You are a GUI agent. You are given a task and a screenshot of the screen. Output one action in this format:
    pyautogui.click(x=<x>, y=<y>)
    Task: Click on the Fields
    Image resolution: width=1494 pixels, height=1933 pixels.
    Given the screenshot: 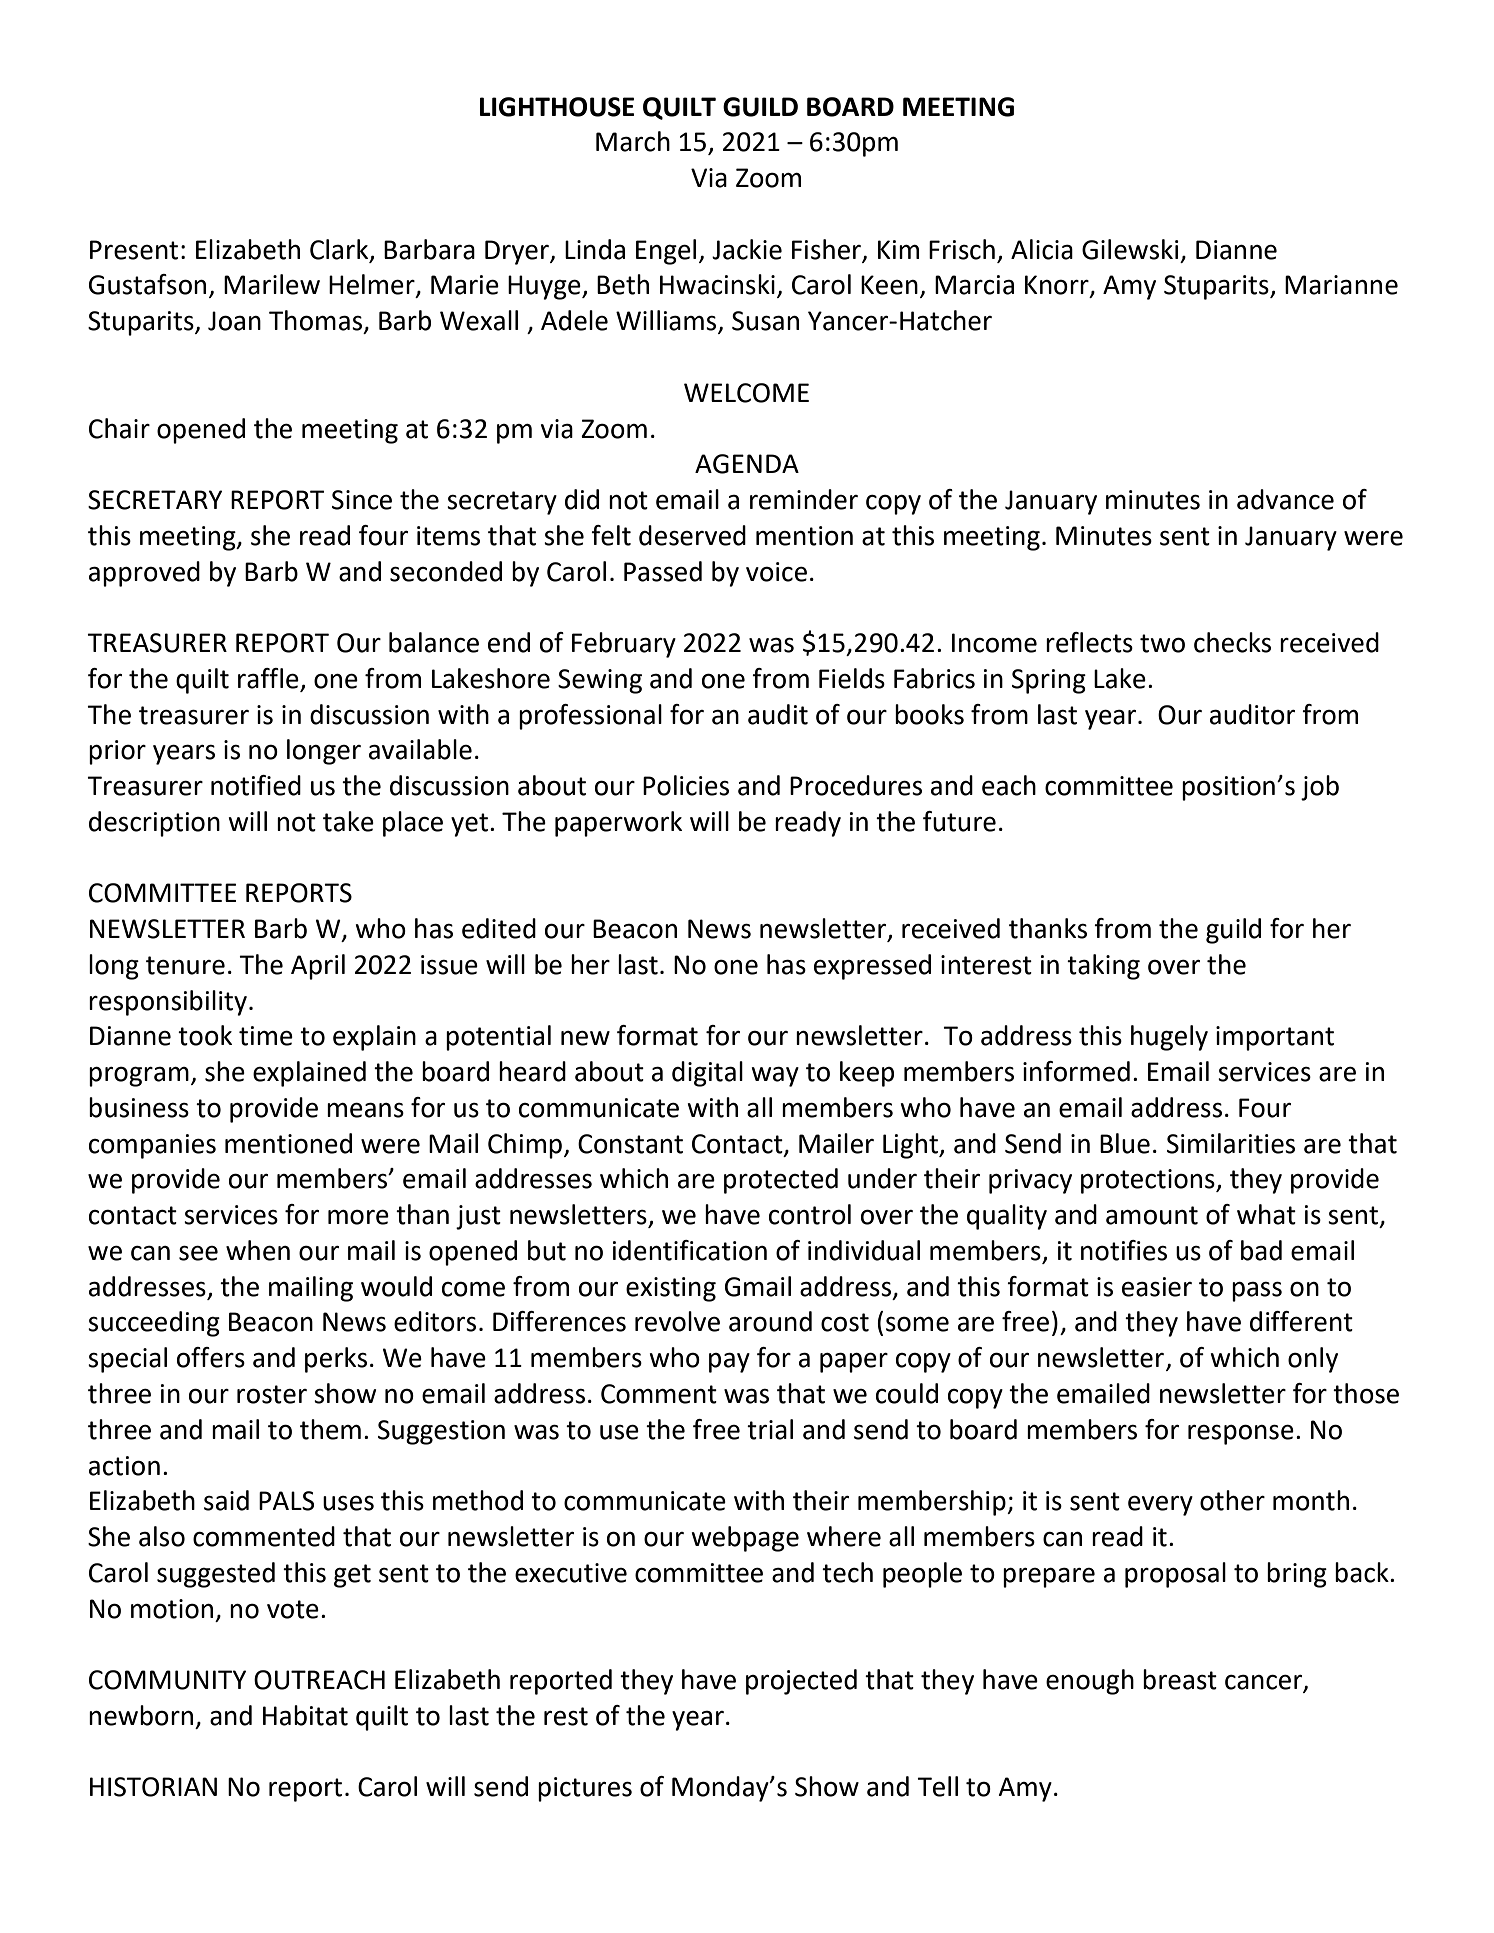 What is the action you would take?
    pyautogui.click(x=852, y=678)
